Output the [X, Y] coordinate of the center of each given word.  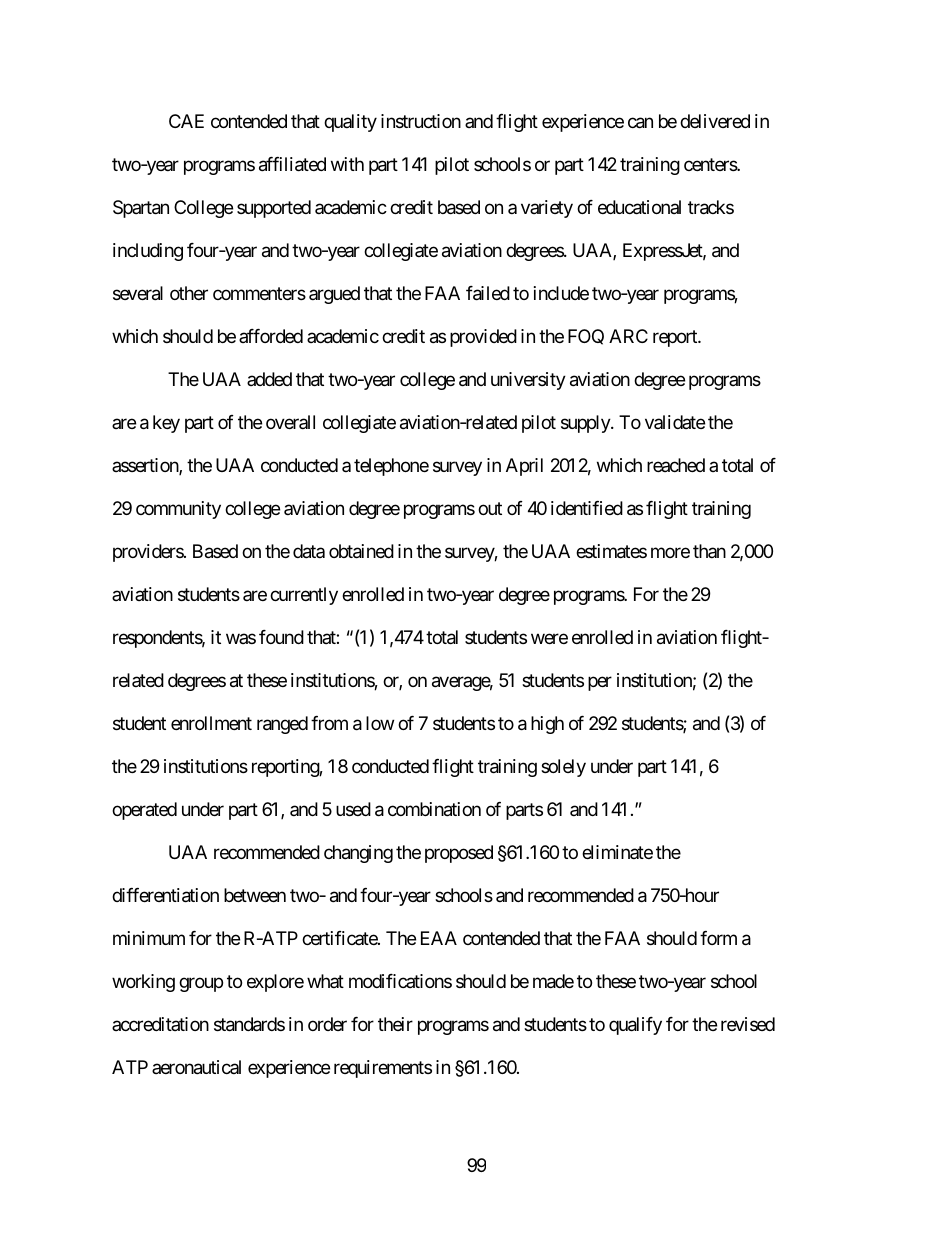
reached [676, 465]
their [395, 1024]
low [380, 723]
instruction [421, 121]
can [640, 123]
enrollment [211, 723]
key [166, 424]
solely [563, 768]
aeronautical [196, 1067]
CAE [186, 121]
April [524, 467]
